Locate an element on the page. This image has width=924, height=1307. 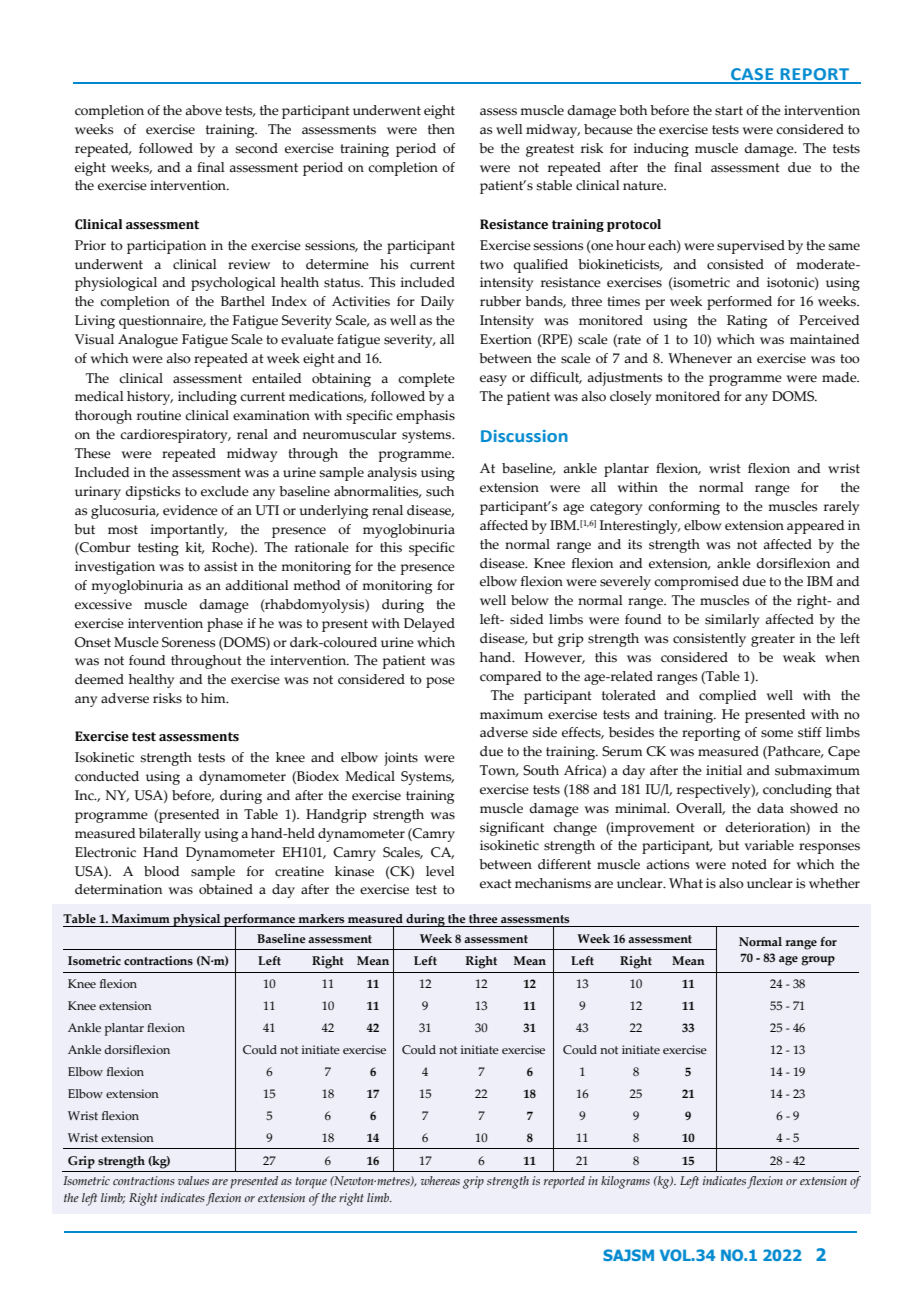
kilograms is located at coordinates (625, 1182).
